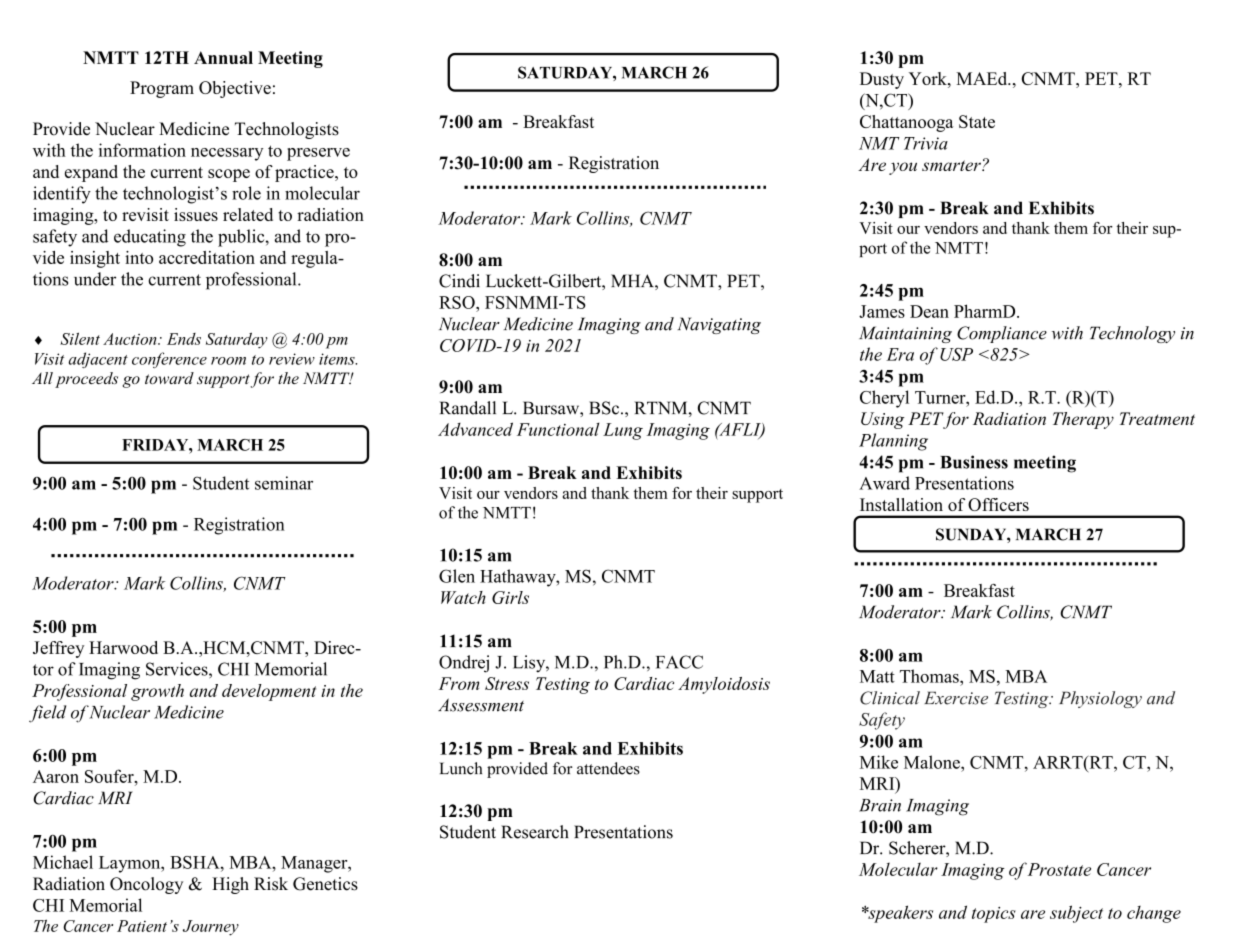 The image size is (1233, 952). I want to click on Chattanooga, so click(907, 123).
